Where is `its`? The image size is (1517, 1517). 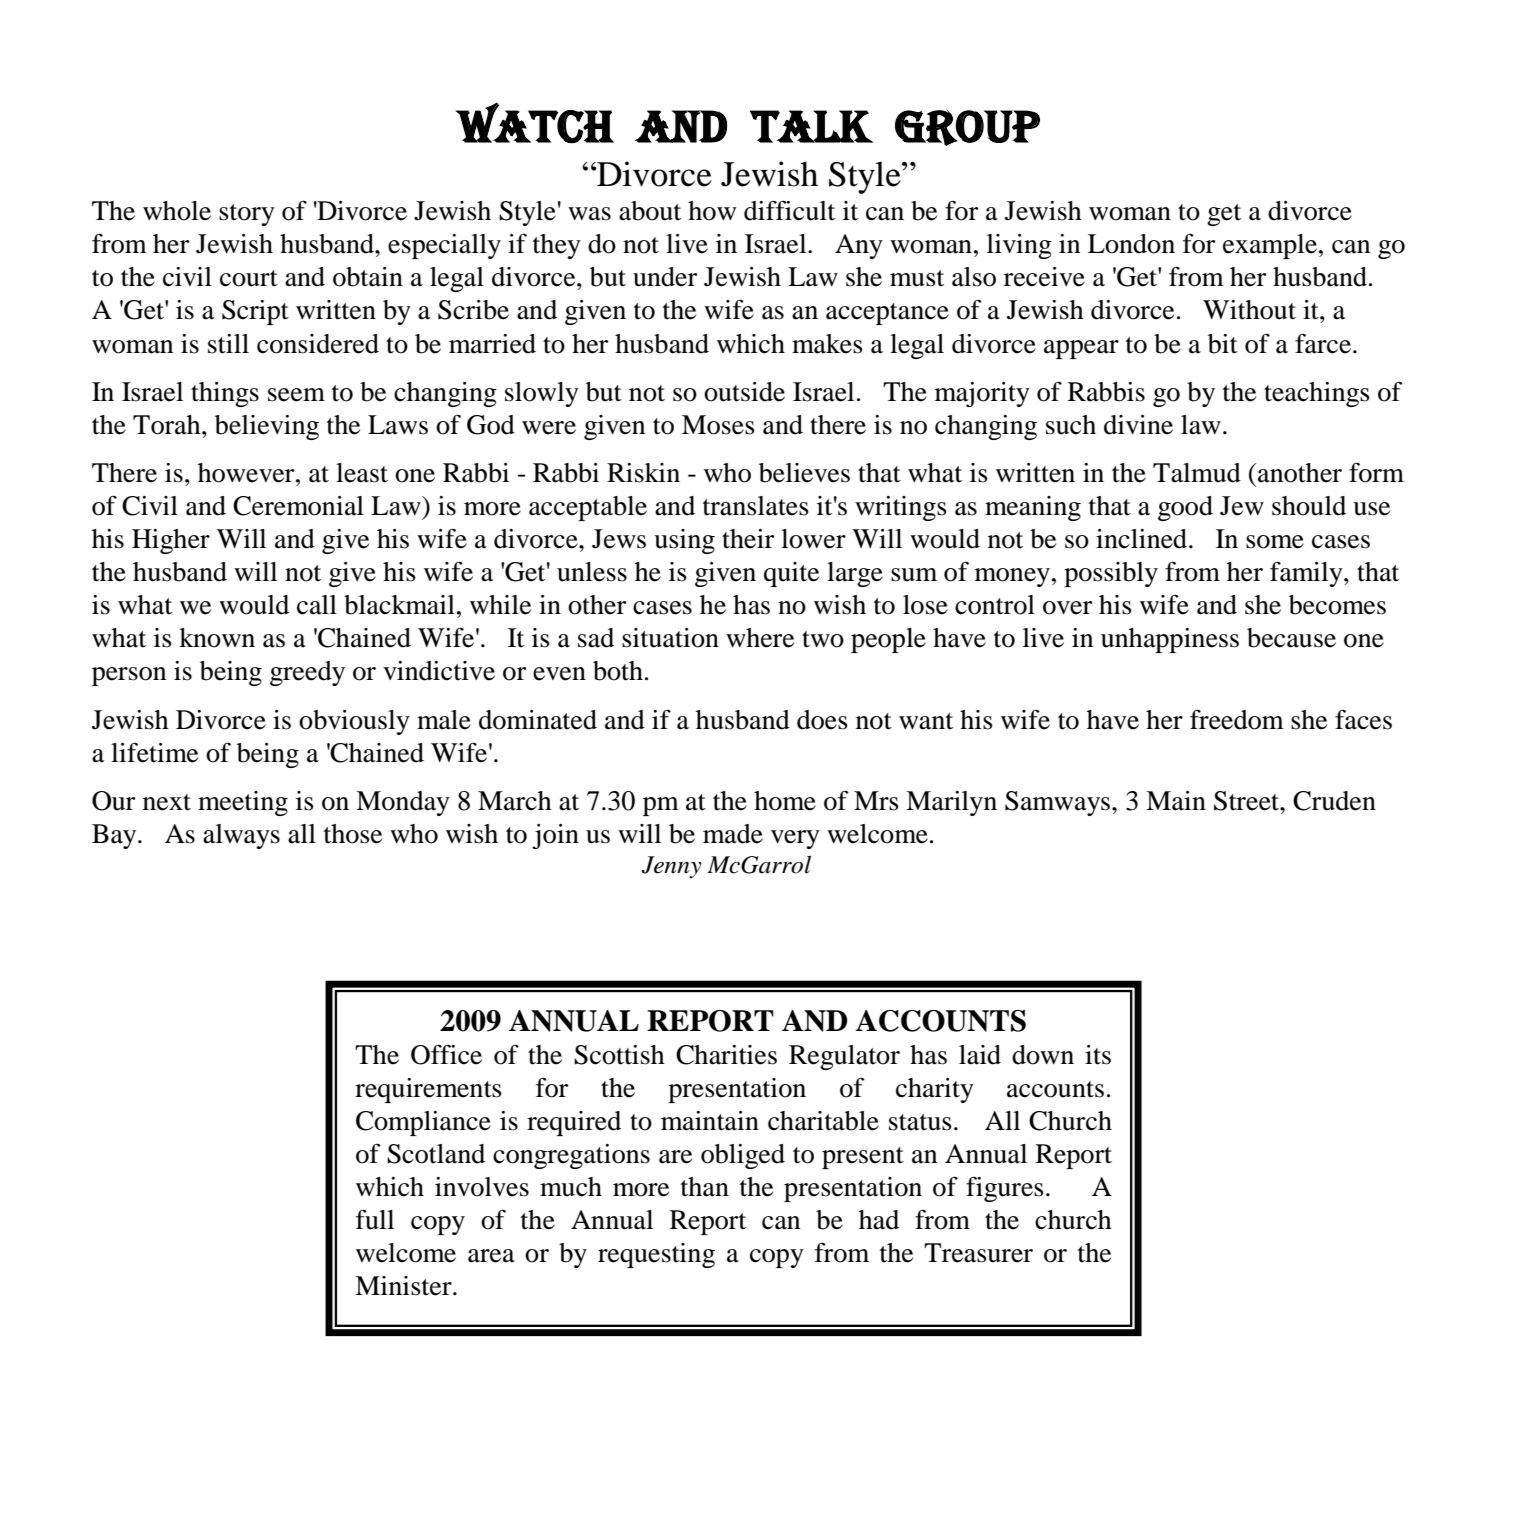
its is located at coordinates (1098, 1055).
